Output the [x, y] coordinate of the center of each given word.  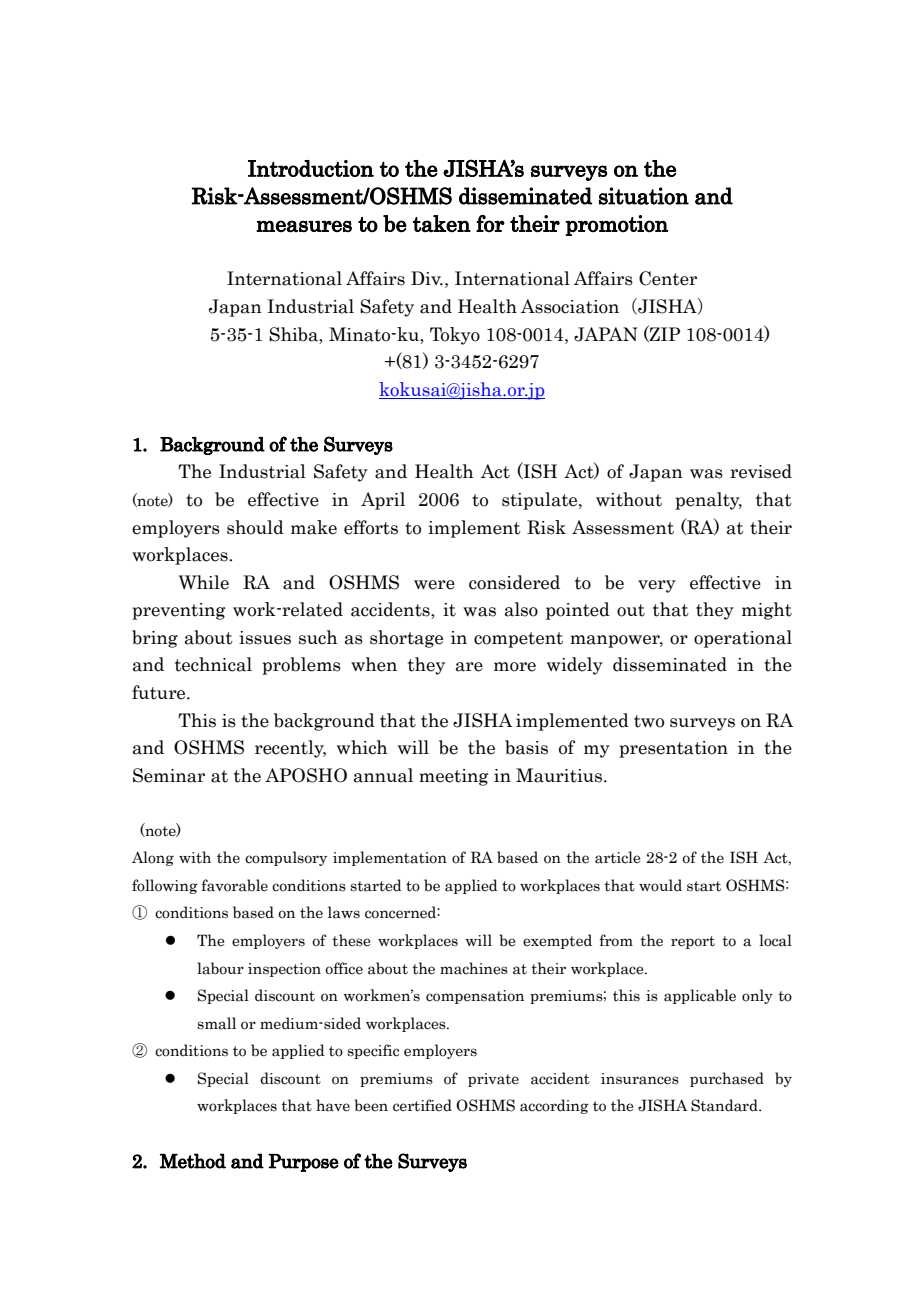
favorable [234, 885]
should [255, 527]
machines [474, 968]
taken [442, 224]
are [469, 667]
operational [743, 639]
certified [422, 1105]
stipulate [541, 501]
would [660, 885]
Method [193, 1161]
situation [644, 196]
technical [213, 664]
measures [304, 226]
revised [761, 471]
